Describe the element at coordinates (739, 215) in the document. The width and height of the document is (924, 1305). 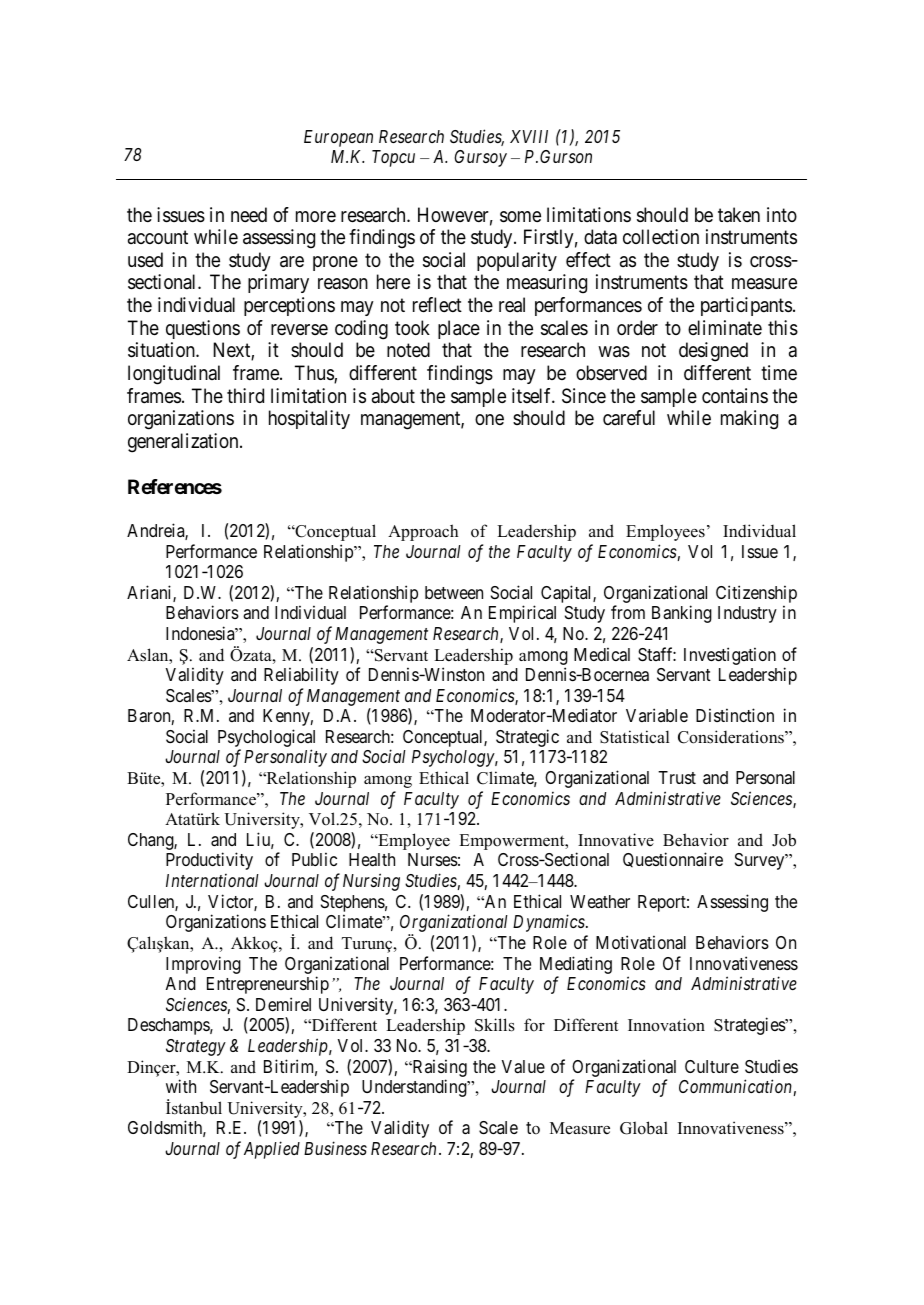
I see `taken` at that location.
